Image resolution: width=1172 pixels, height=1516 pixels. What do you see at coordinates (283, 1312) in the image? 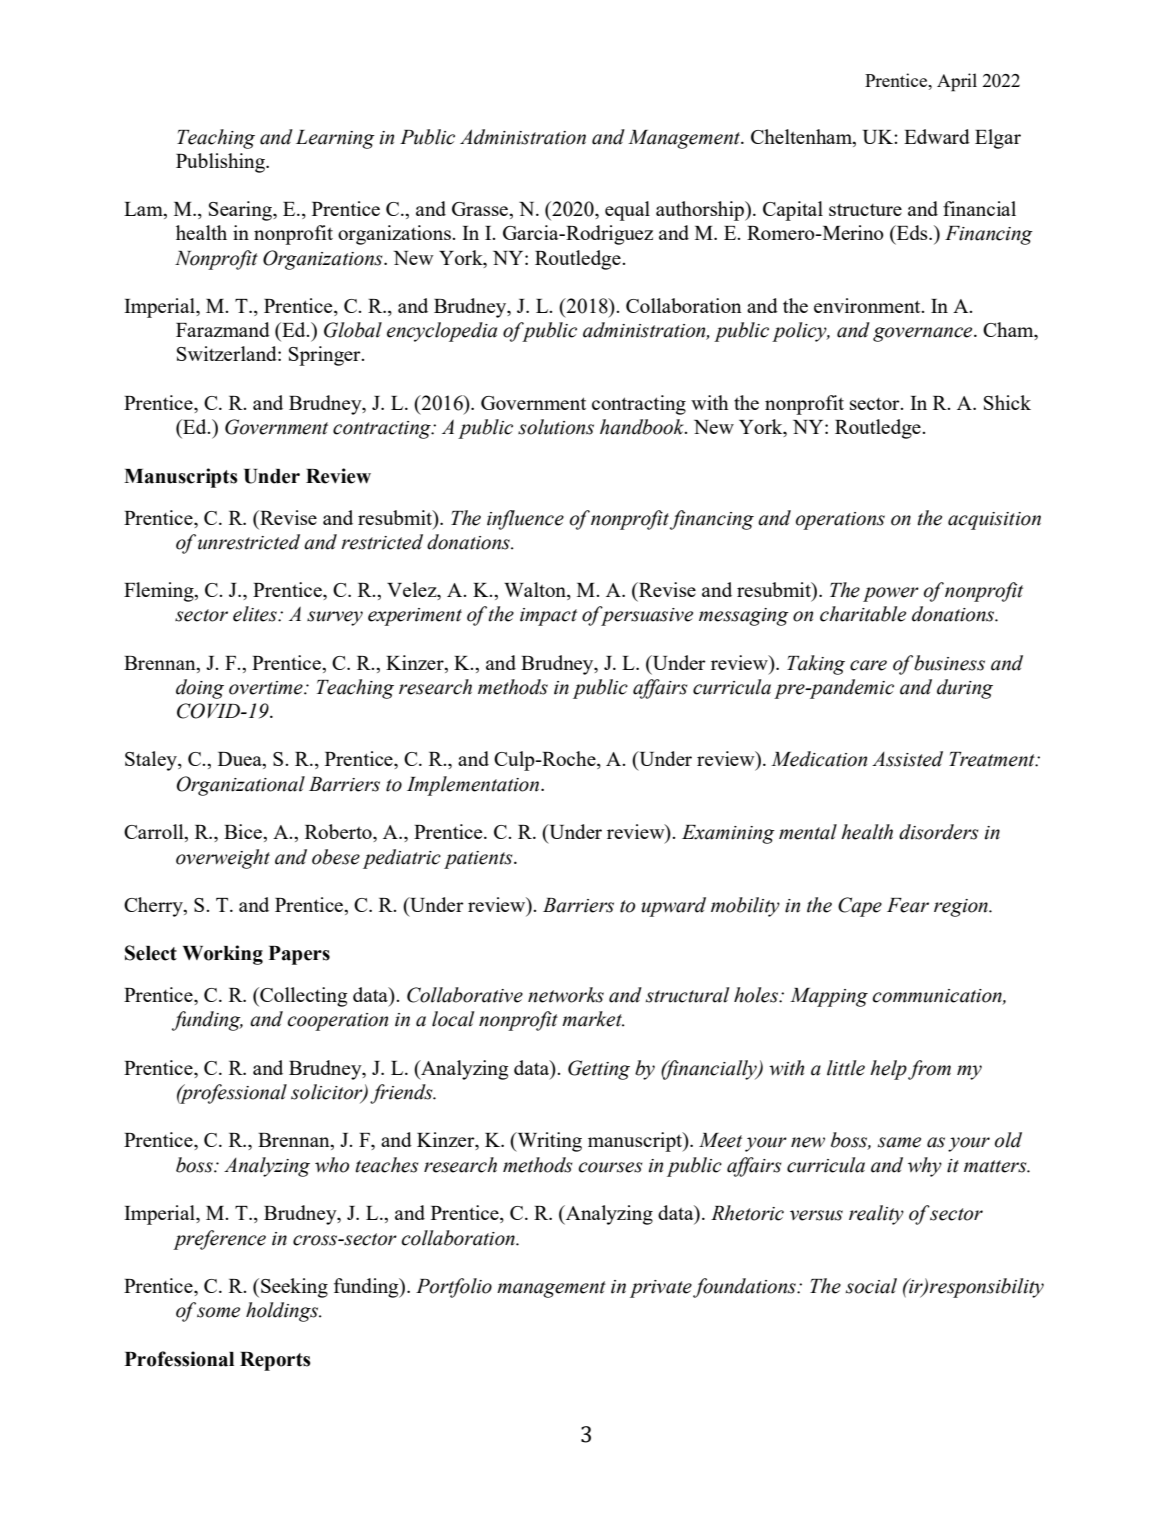
I see `holdings` at bounding box center [283, 1312].
